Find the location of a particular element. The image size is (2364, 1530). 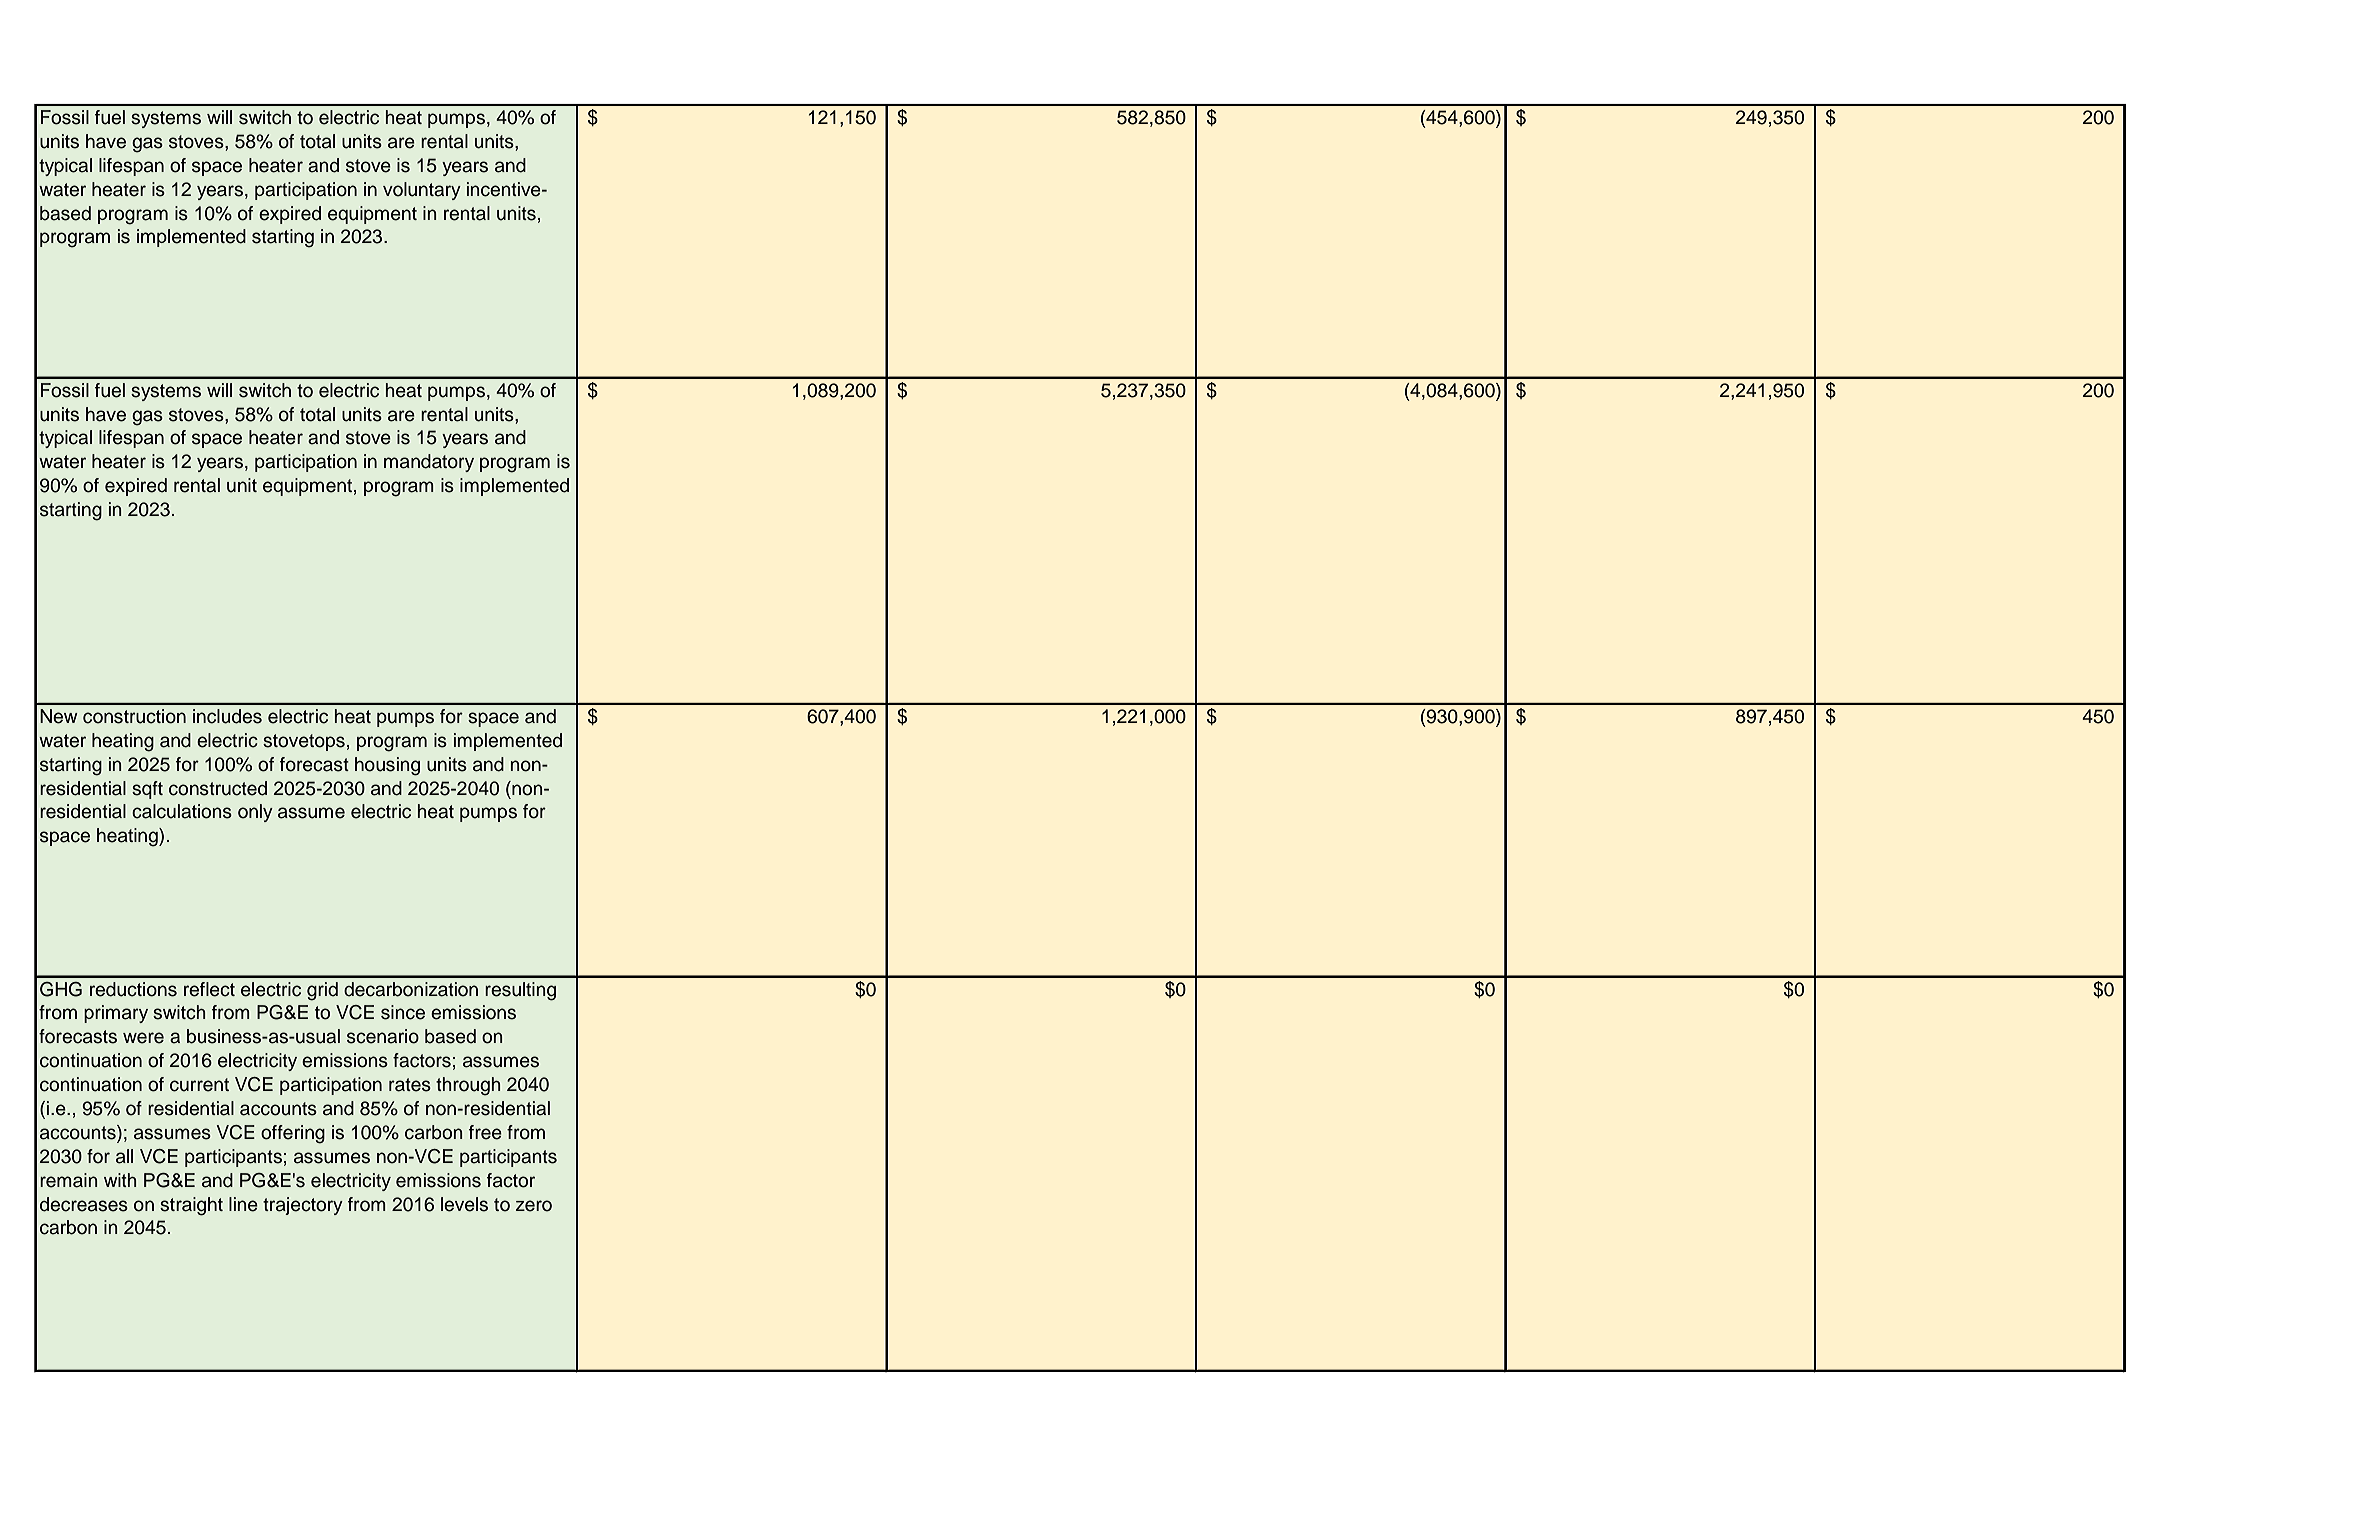

trajectory is located at coordinates (303, 1206).
